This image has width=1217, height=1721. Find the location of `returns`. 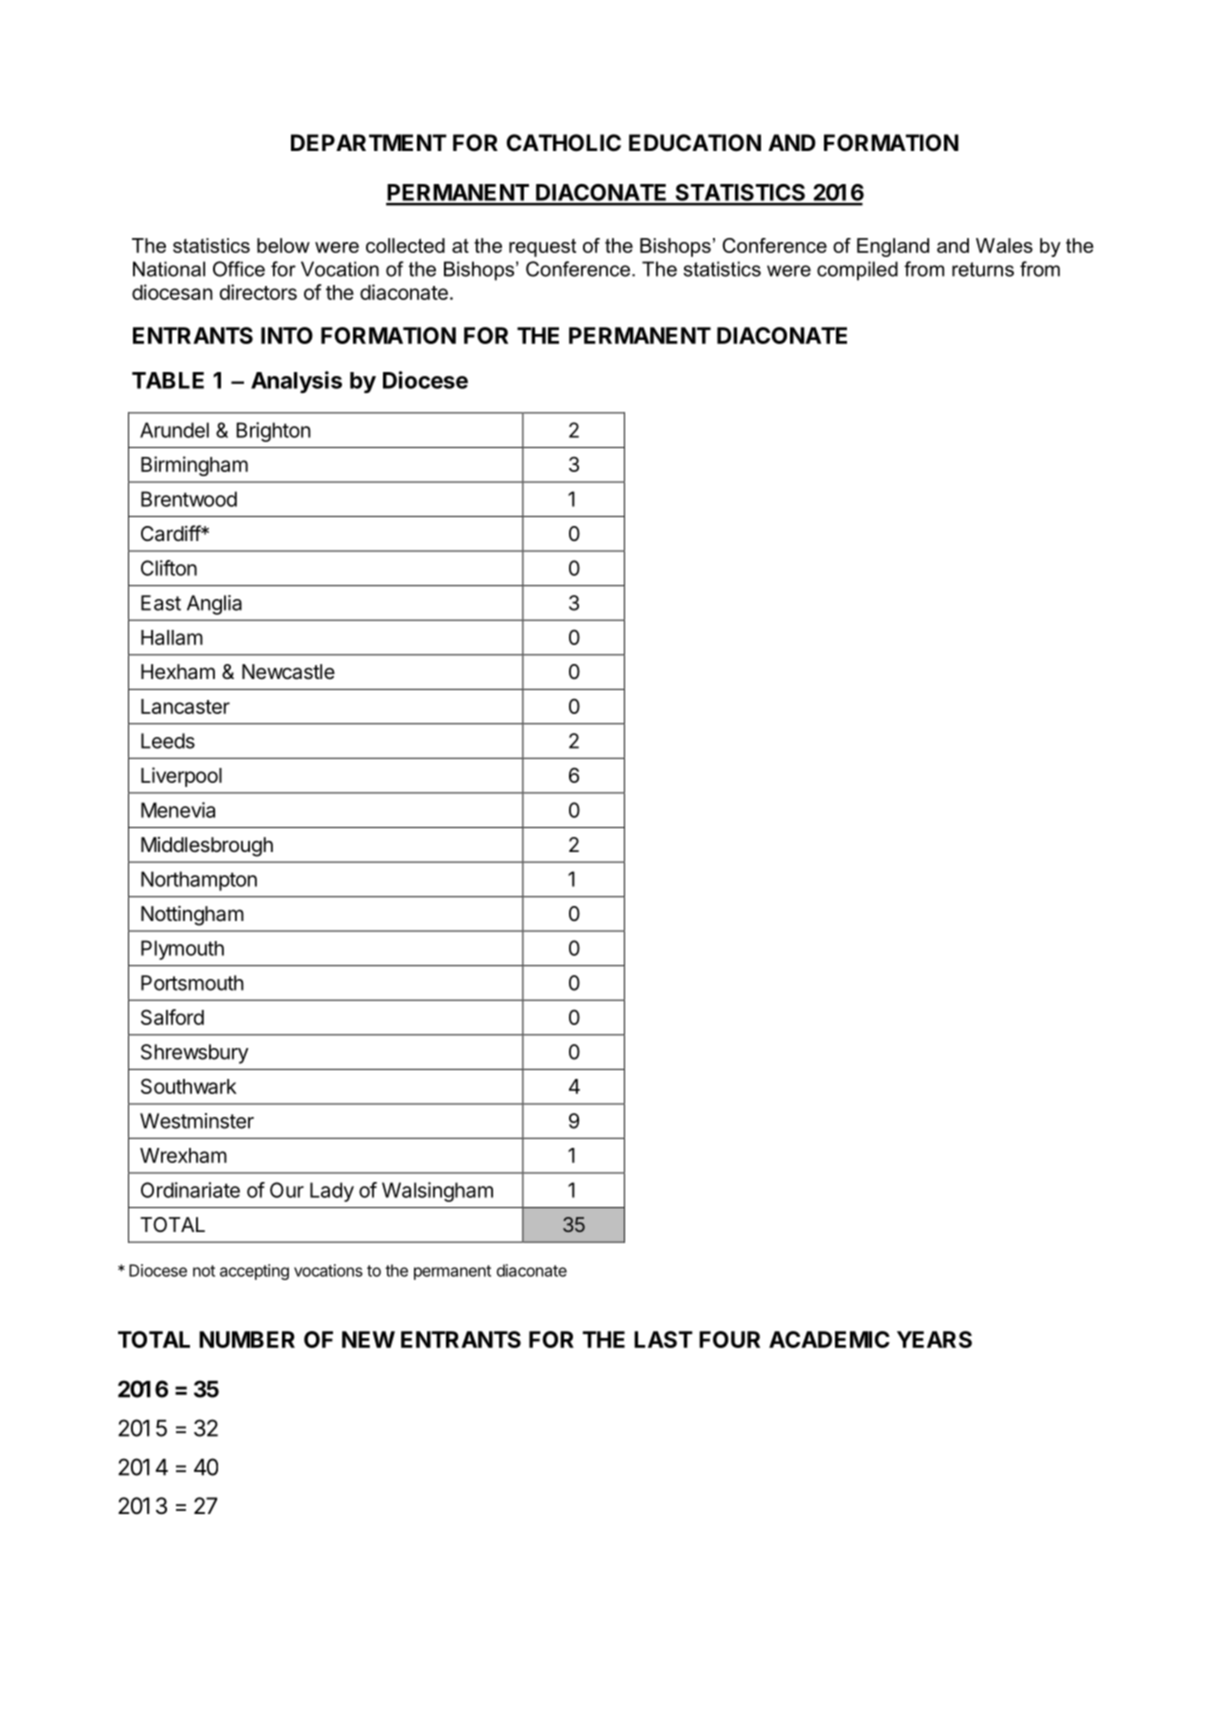

returns is located at coordinates (983, 269).
